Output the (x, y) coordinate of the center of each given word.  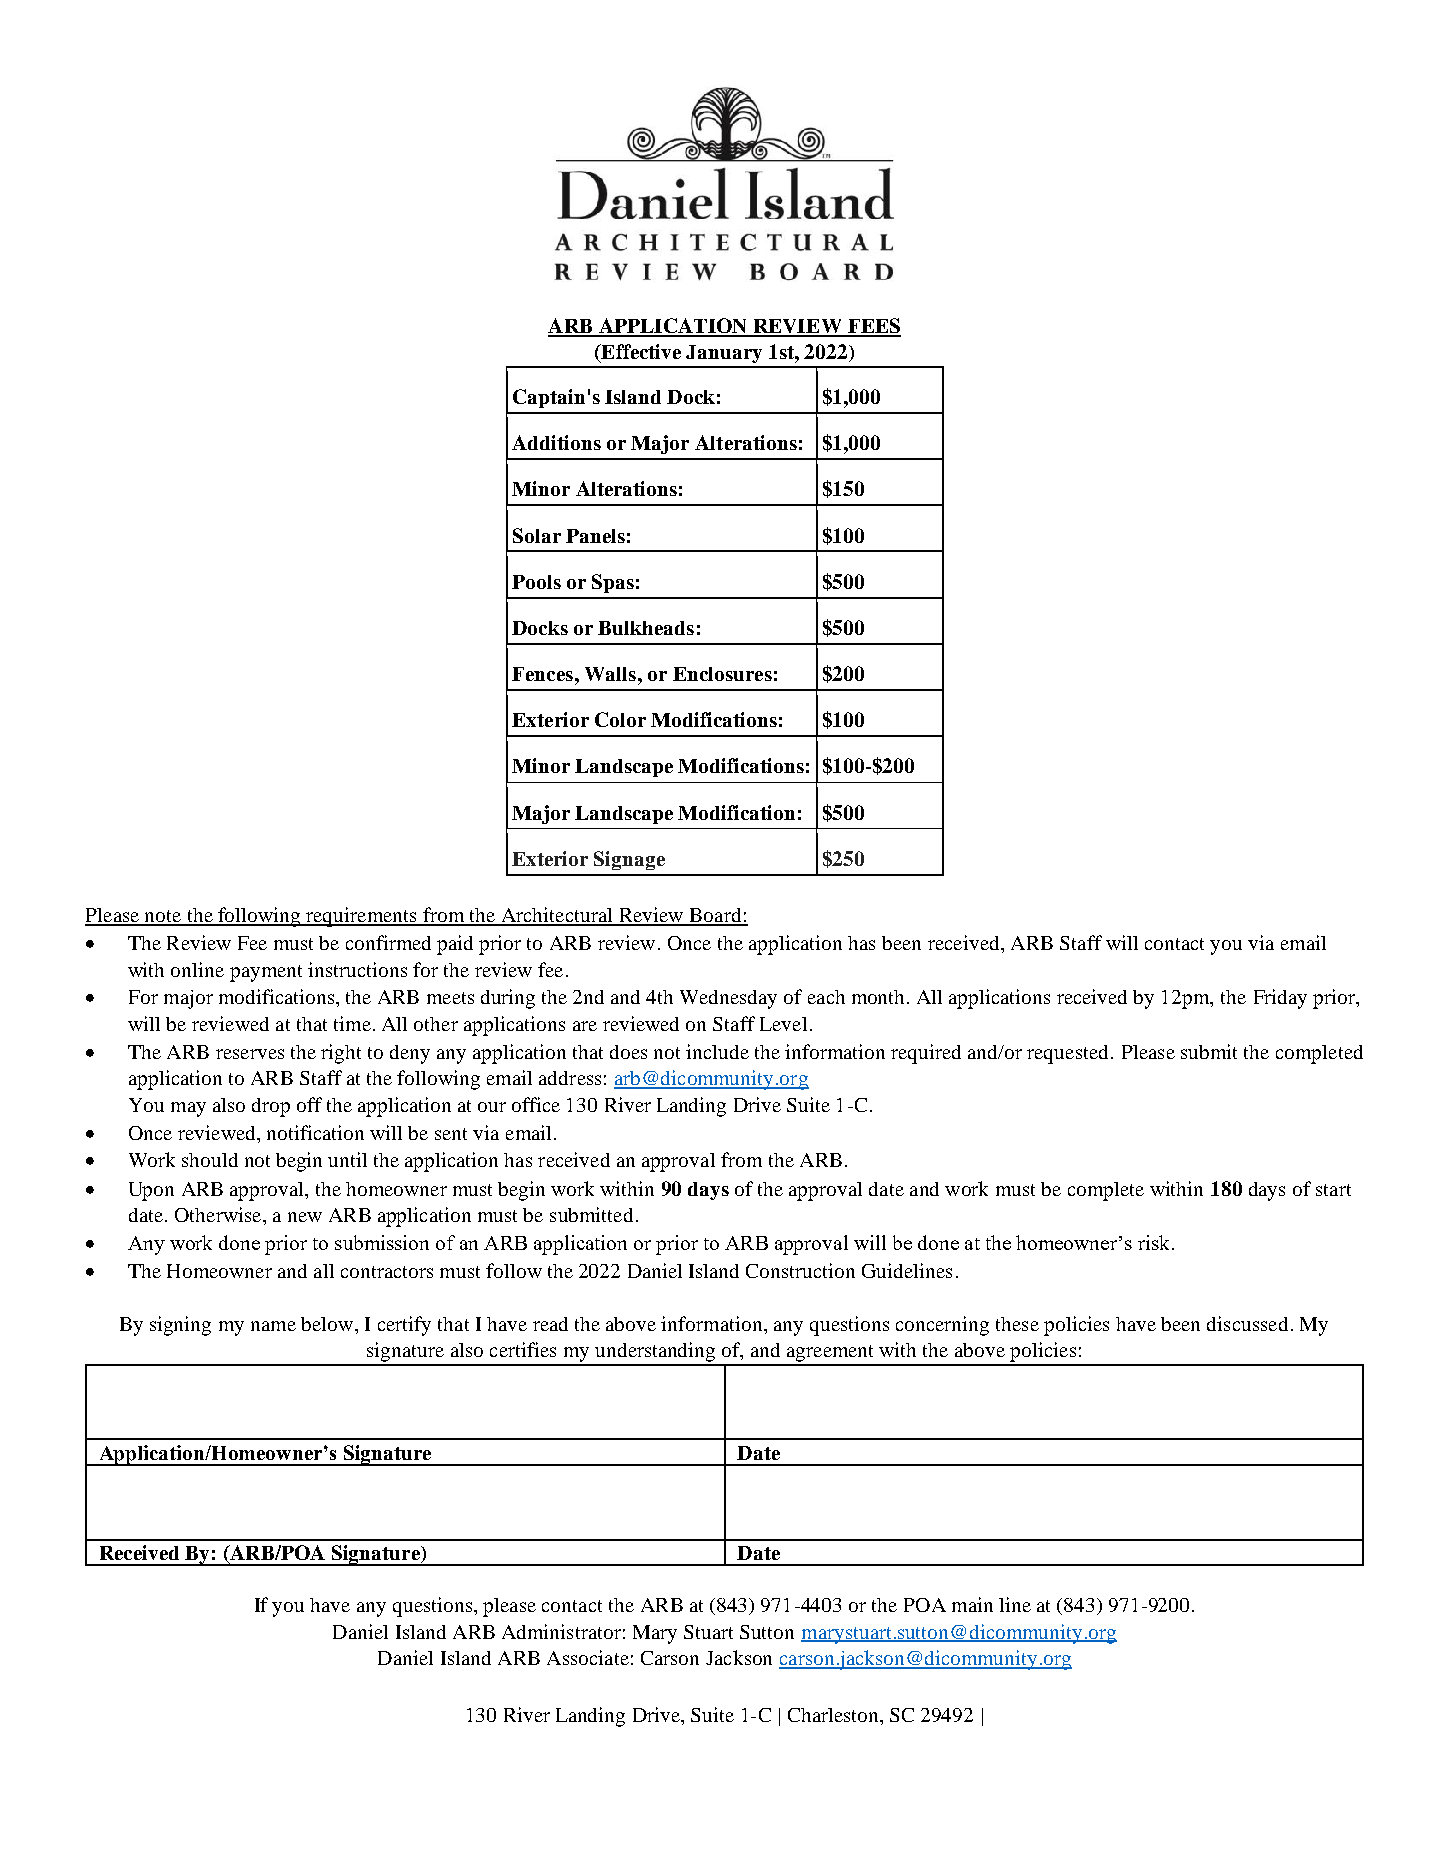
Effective (640, 353)
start (1333, 1190)
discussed (1247, 1323)
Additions (556, 442)
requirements (361, 917)
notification (315, 1132)
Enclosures (722, 674)
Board (715, 916)
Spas (613, 583)
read (550, 1324)
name (273, 1326)
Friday (1280, 999)
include (717, 1051)
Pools (536, 582)
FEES (873, 327)
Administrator (561, 1631)
